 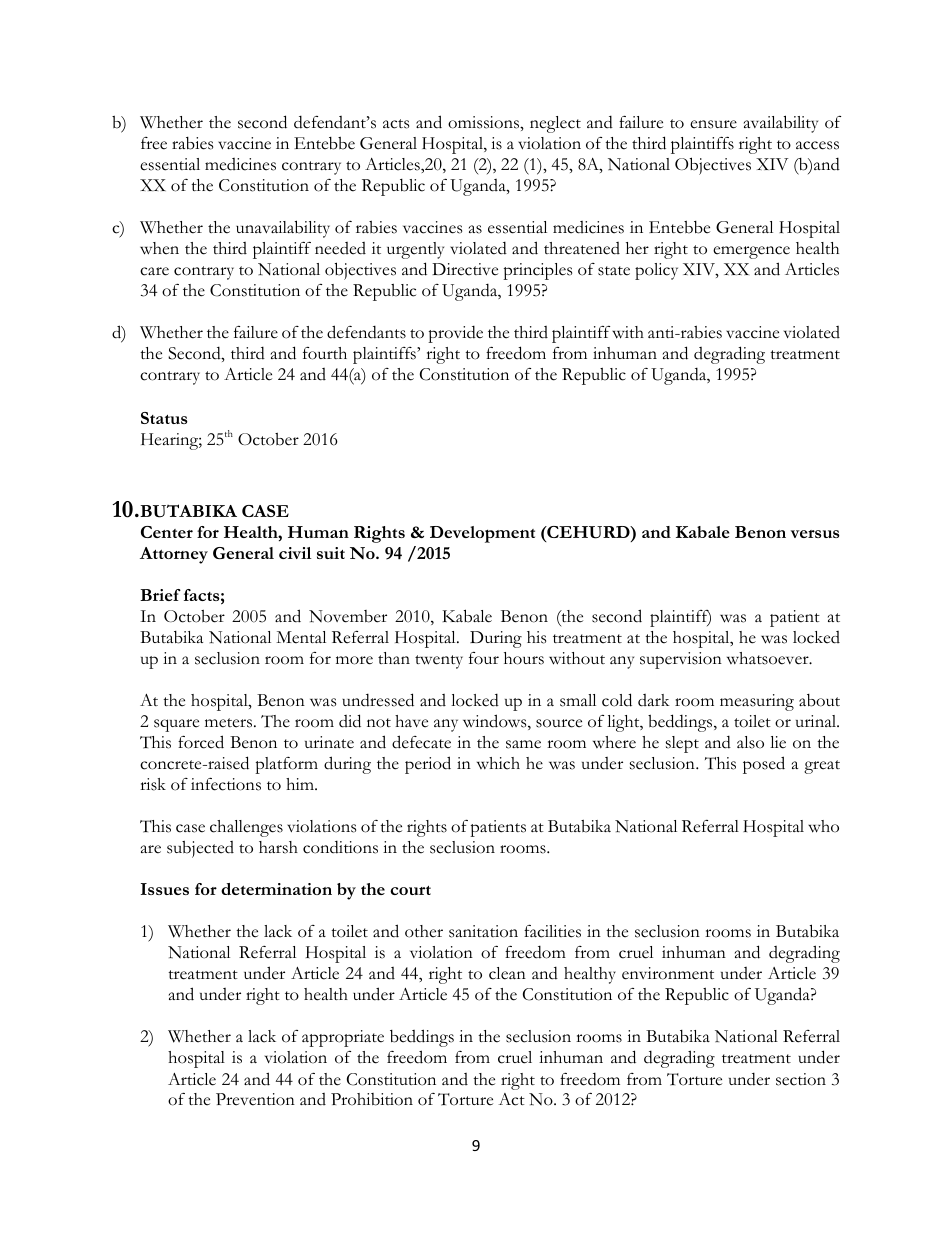 I want to click on ensure, so click(x=713, y=124).
